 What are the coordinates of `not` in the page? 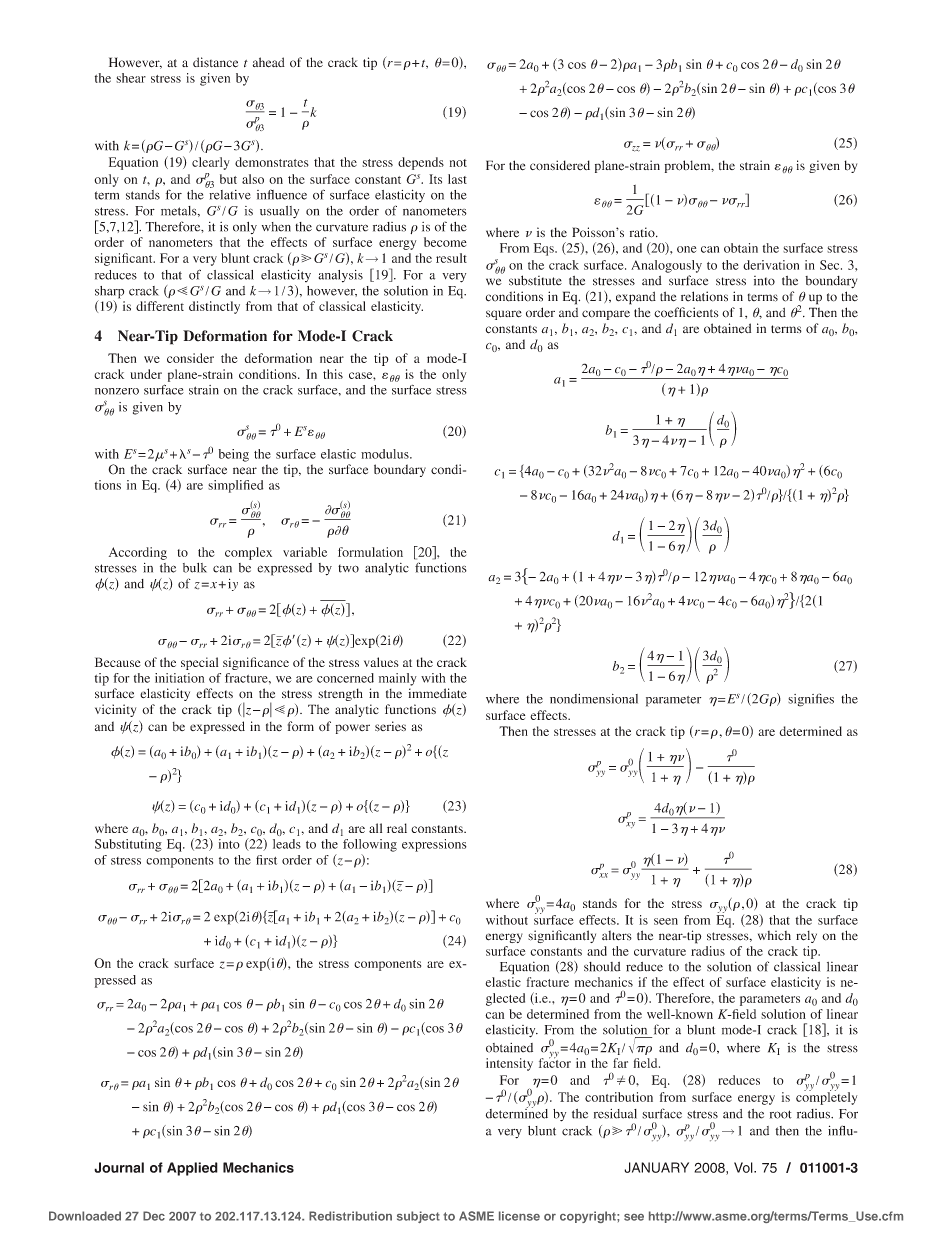 It's located at (458, 163).
